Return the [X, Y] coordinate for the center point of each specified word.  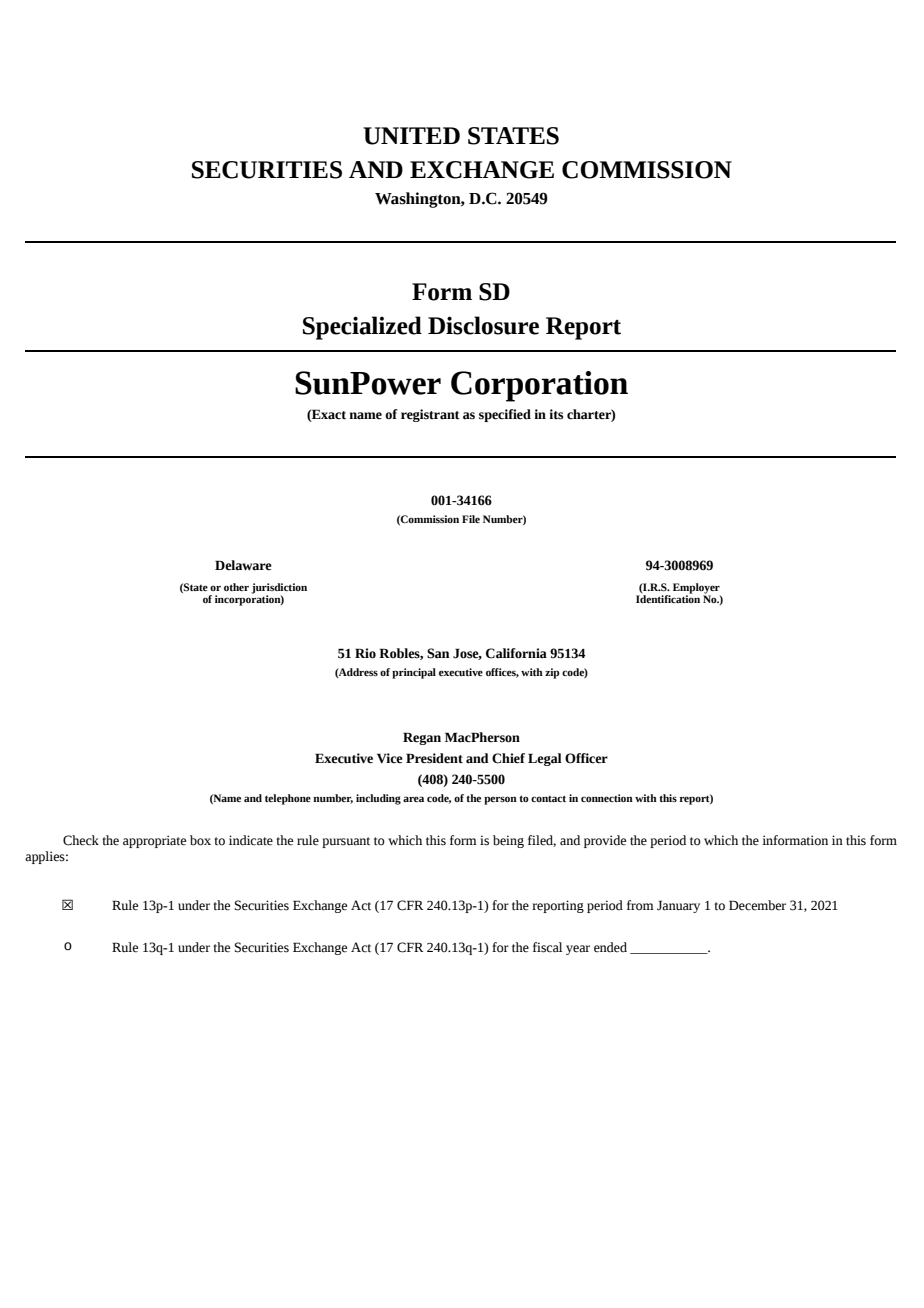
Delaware [243, 565]
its [556, 414]
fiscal [547, 947]
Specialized [362, 328]
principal [414, 673]
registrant [430, 415]
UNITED [411, 136]
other [236, 587]
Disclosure [483, 325]
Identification [668, 598]
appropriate [154, 841]
